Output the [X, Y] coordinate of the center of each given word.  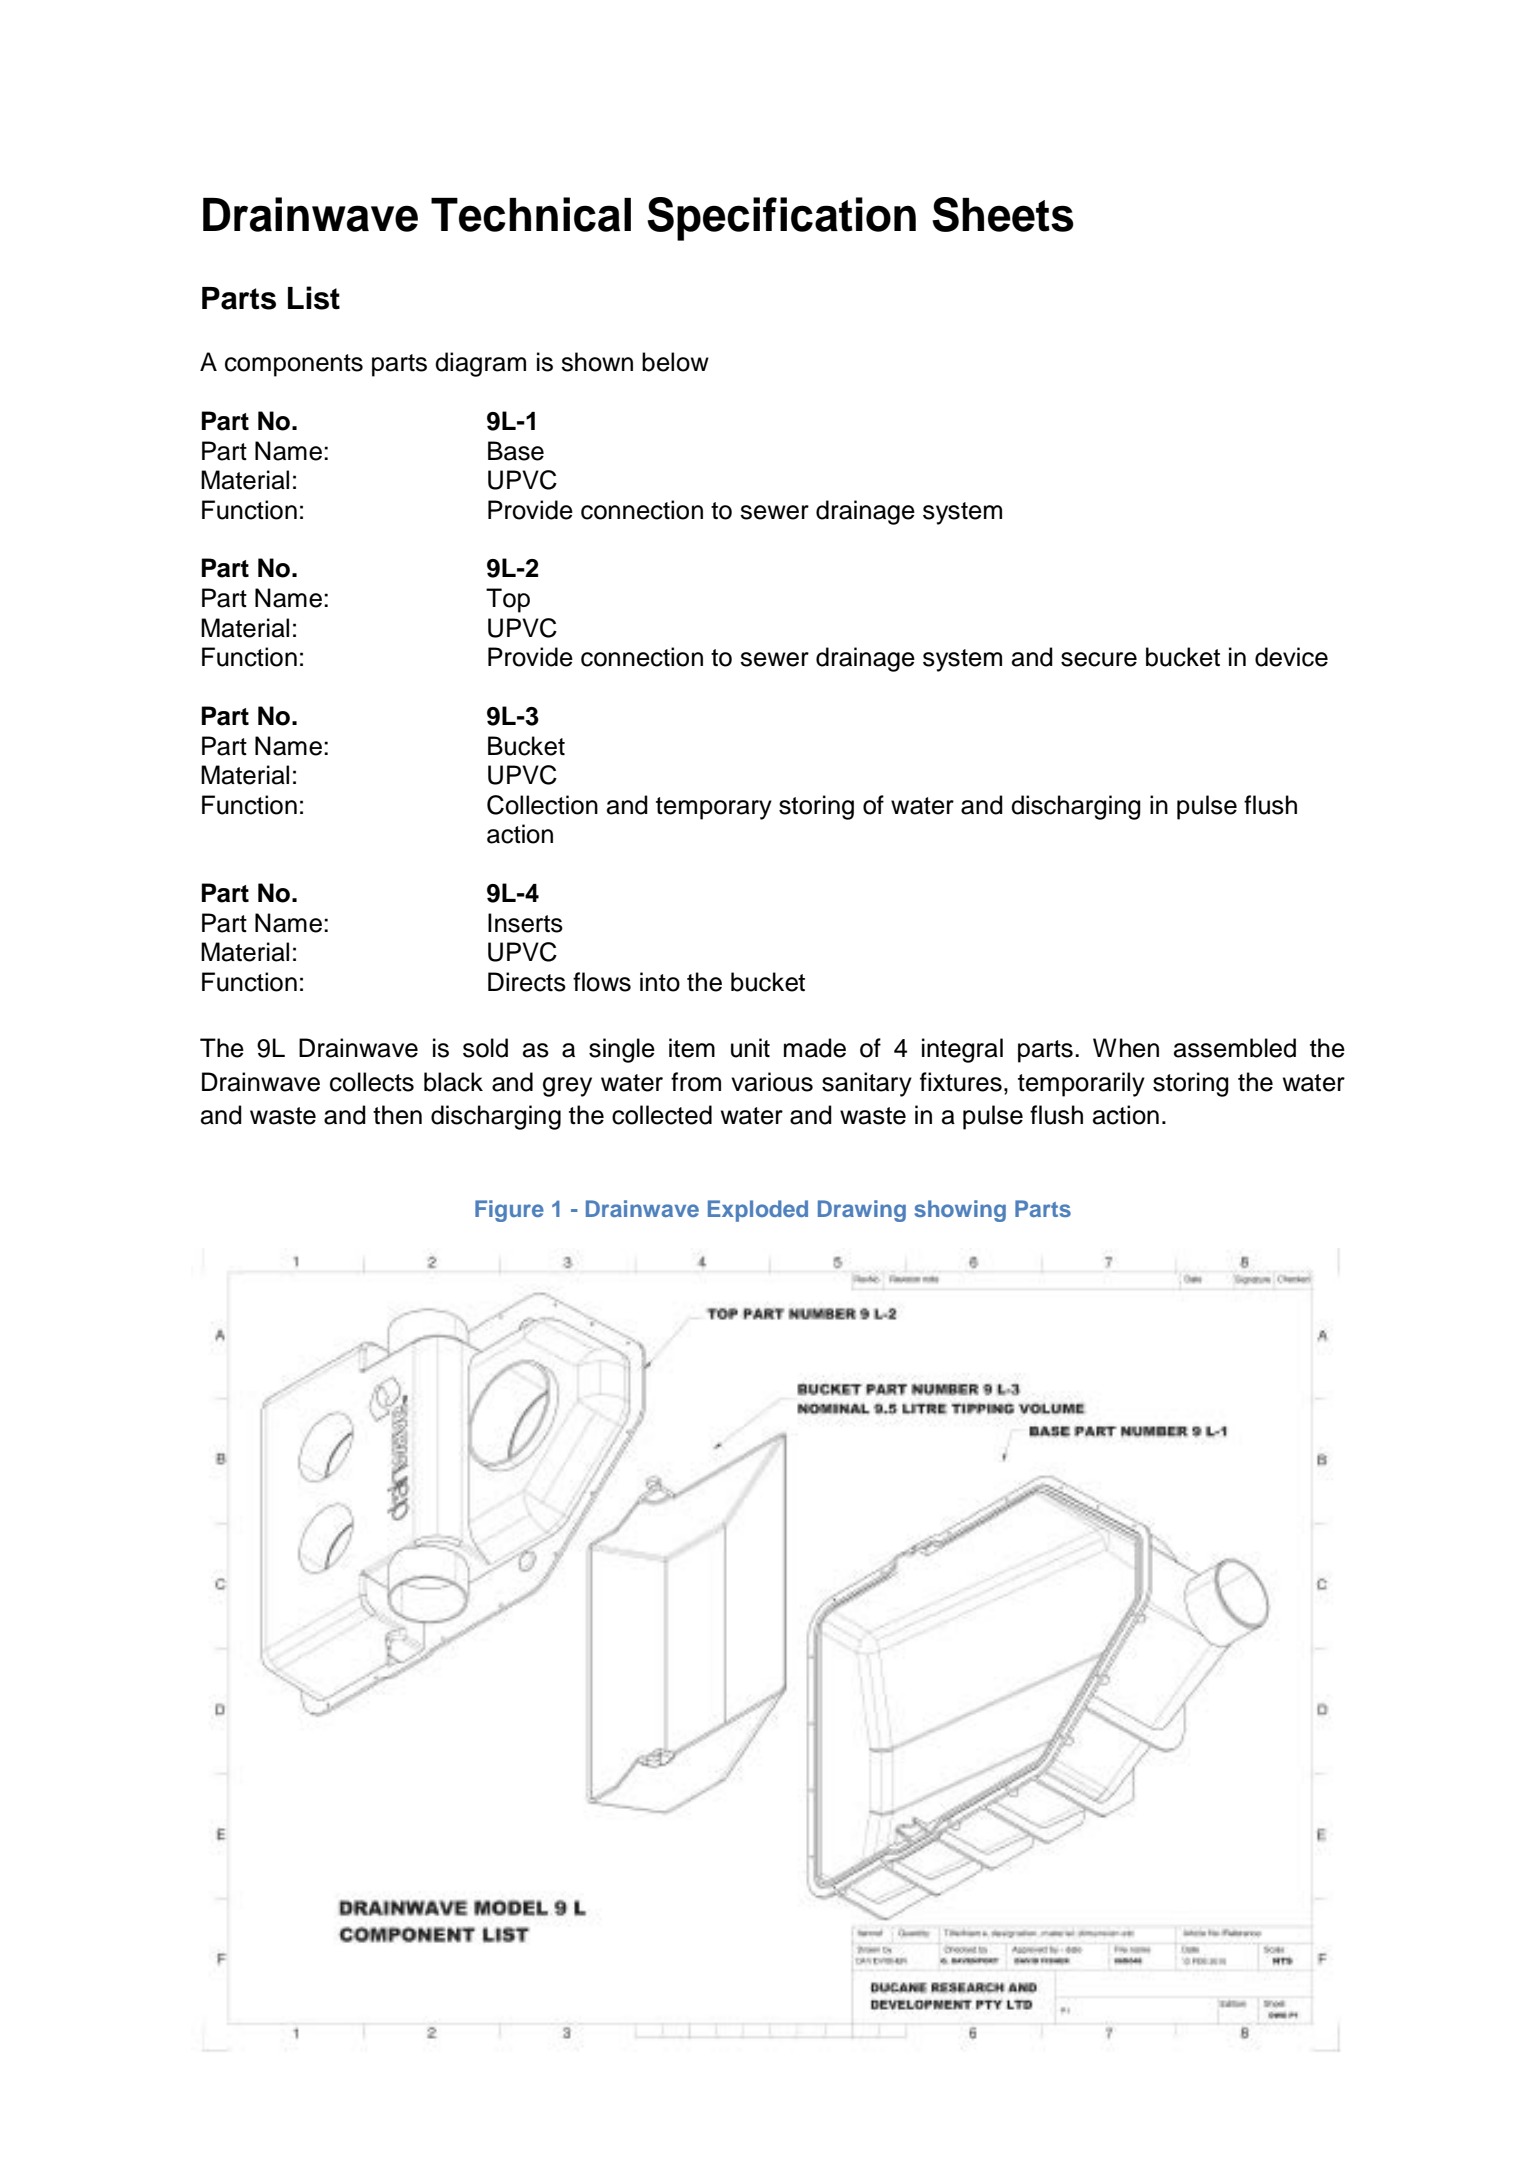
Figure [509, 1211]
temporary [714, 808]
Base [516, 451]
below [675, 362]
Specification [781, 219]
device [1291, 657]
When [1126, 1048]
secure [1099, 659]
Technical [531, 214]
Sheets [1003, 214]
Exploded [758, 1211]
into [660, 982]
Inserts [525, 923]
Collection [542, 805]
